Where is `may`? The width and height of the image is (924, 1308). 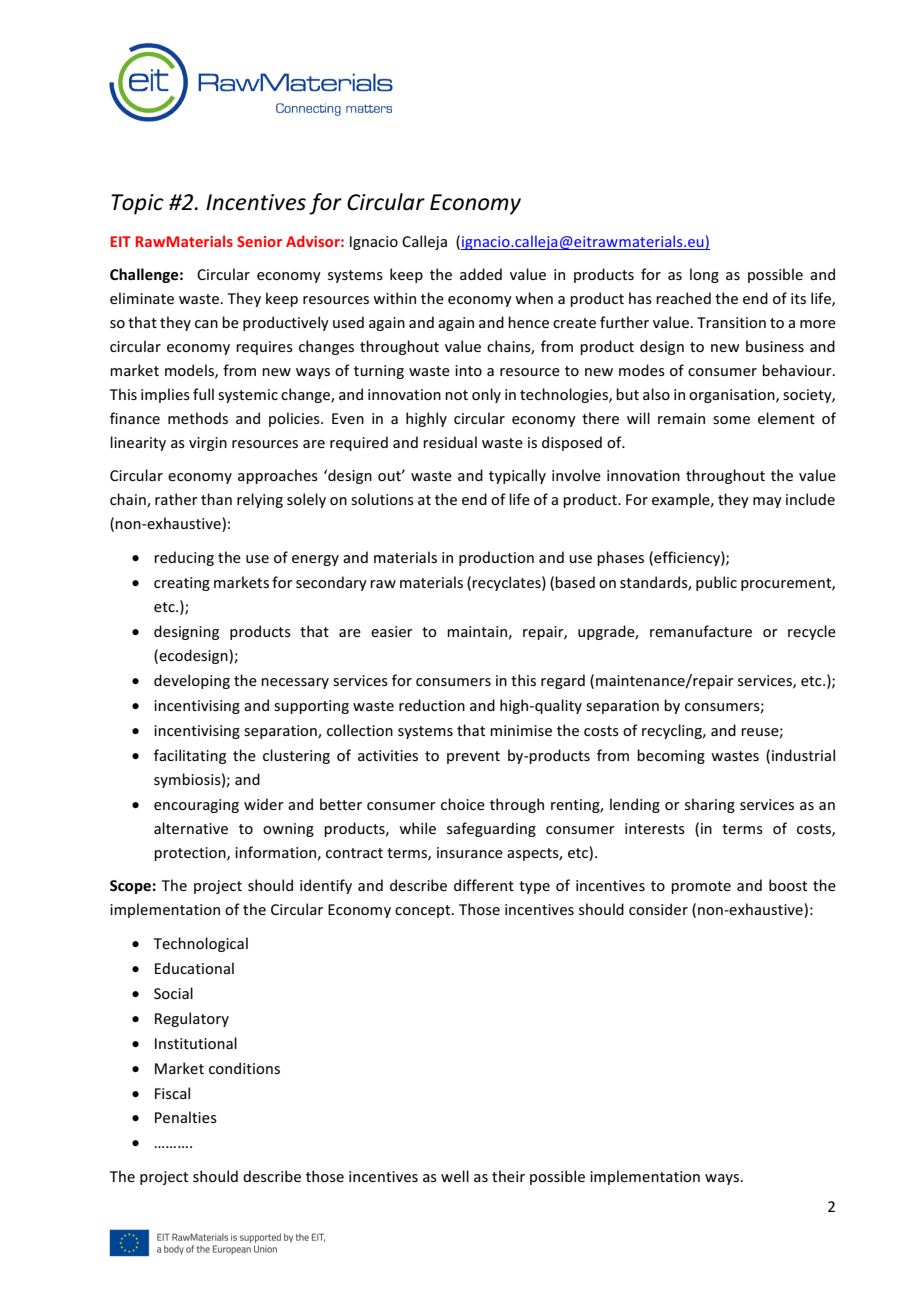
may is located at coordinates (767, 502).
